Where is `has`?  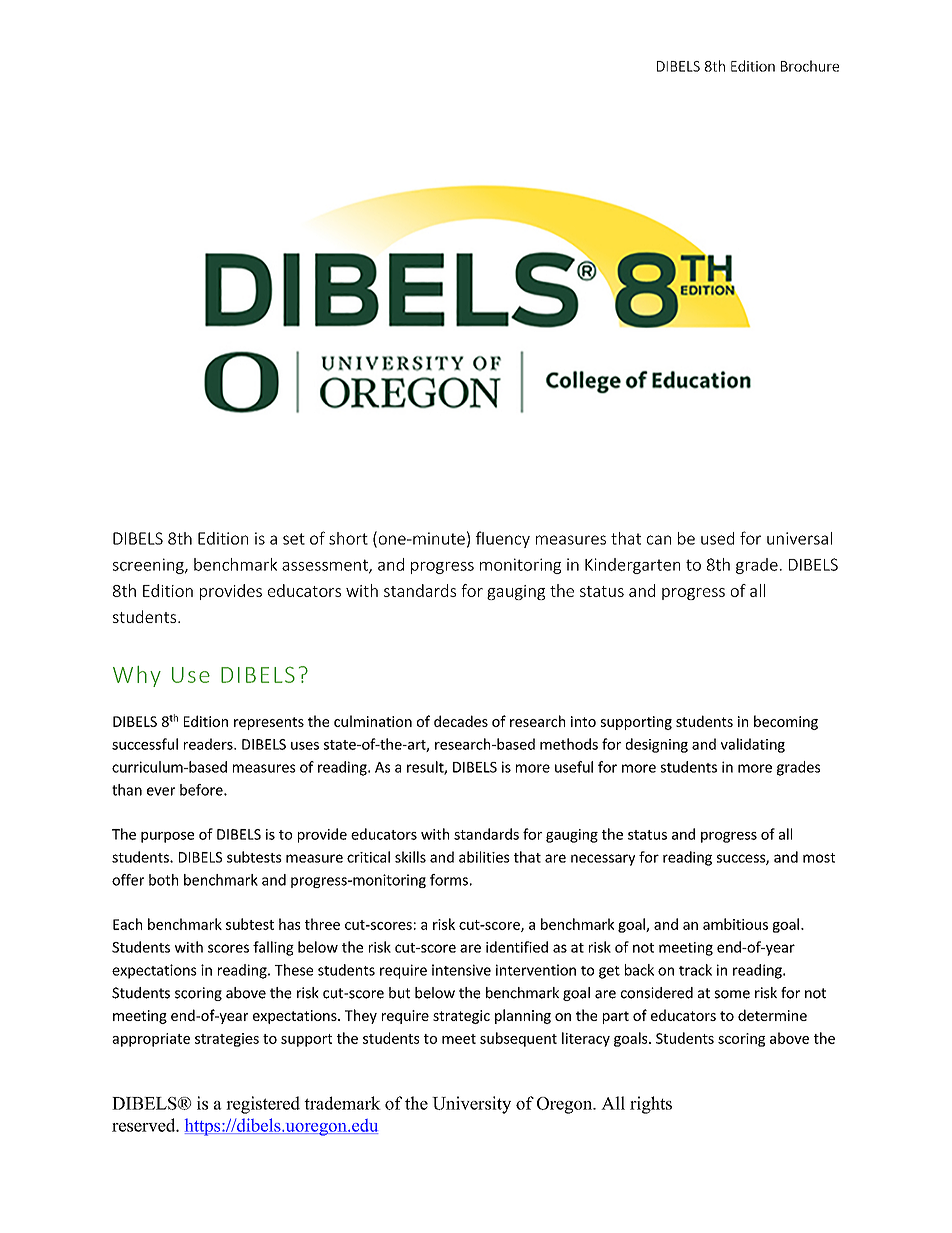
has is located at coordinates (289, 924).
